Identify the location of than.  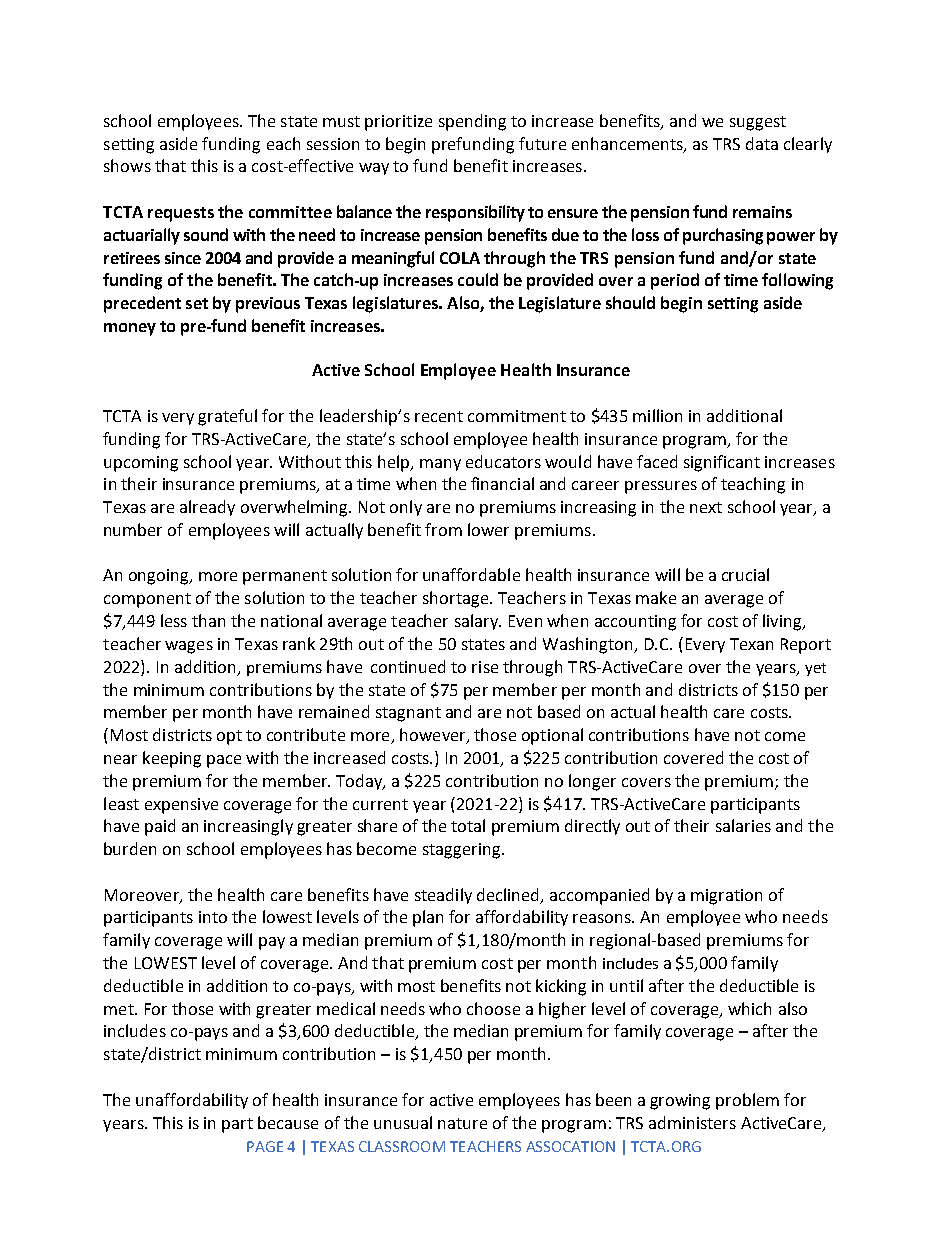
(208, 620).
